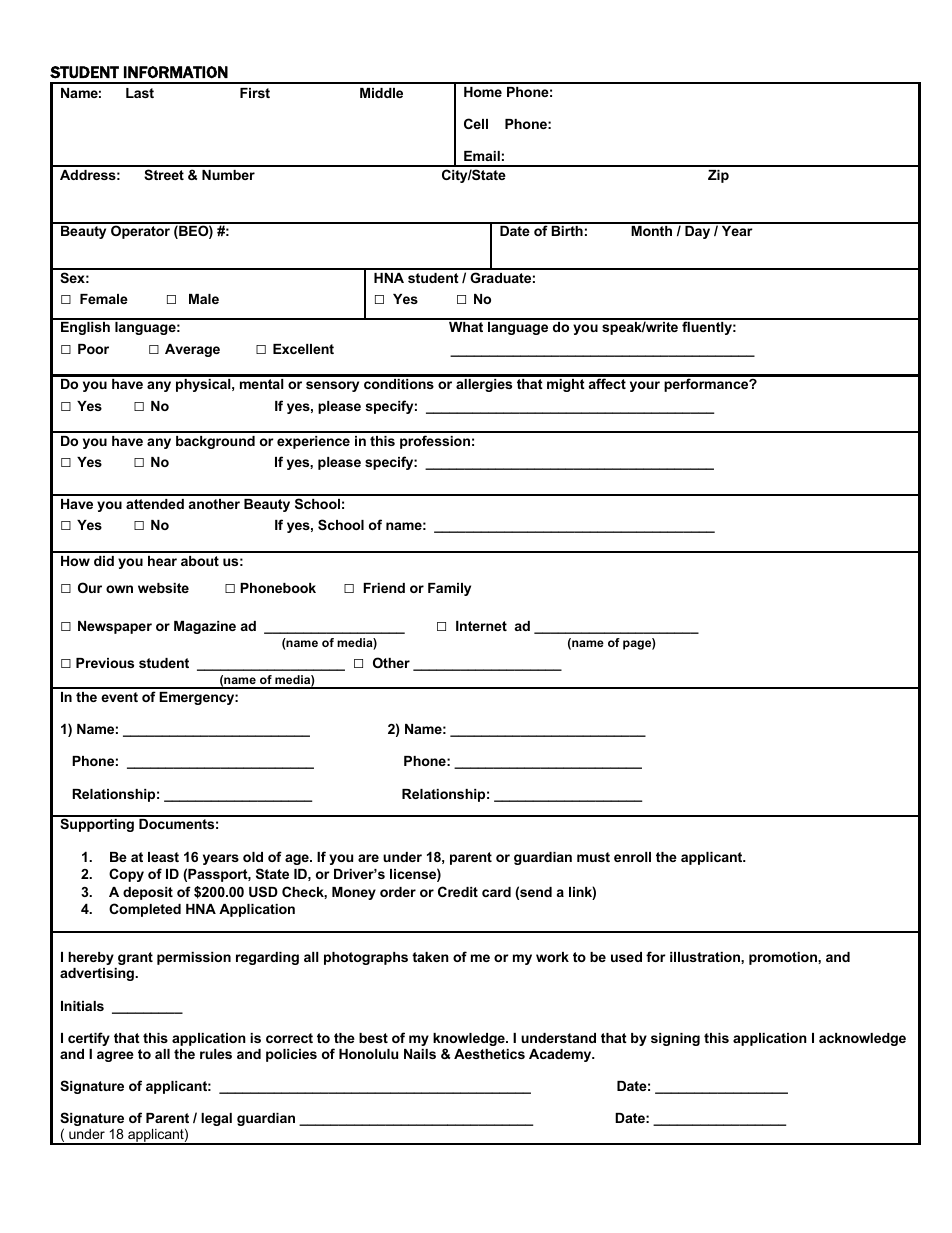  I want to click on profession, so click(435, 442).
